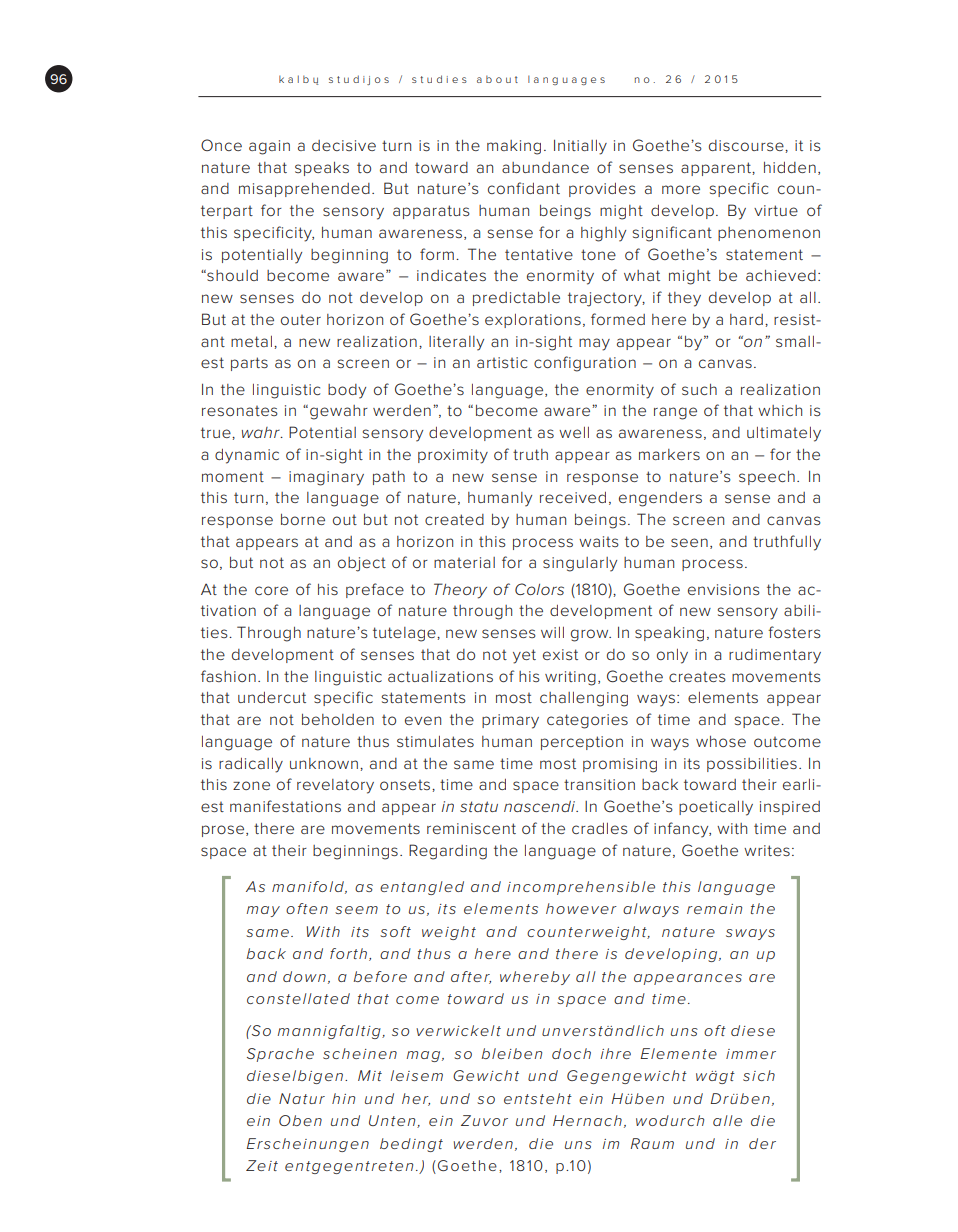 The width and height of the document is (958, 1232). Describe the element at coordinates (497, 79) in the document. I see `about` at that location.
